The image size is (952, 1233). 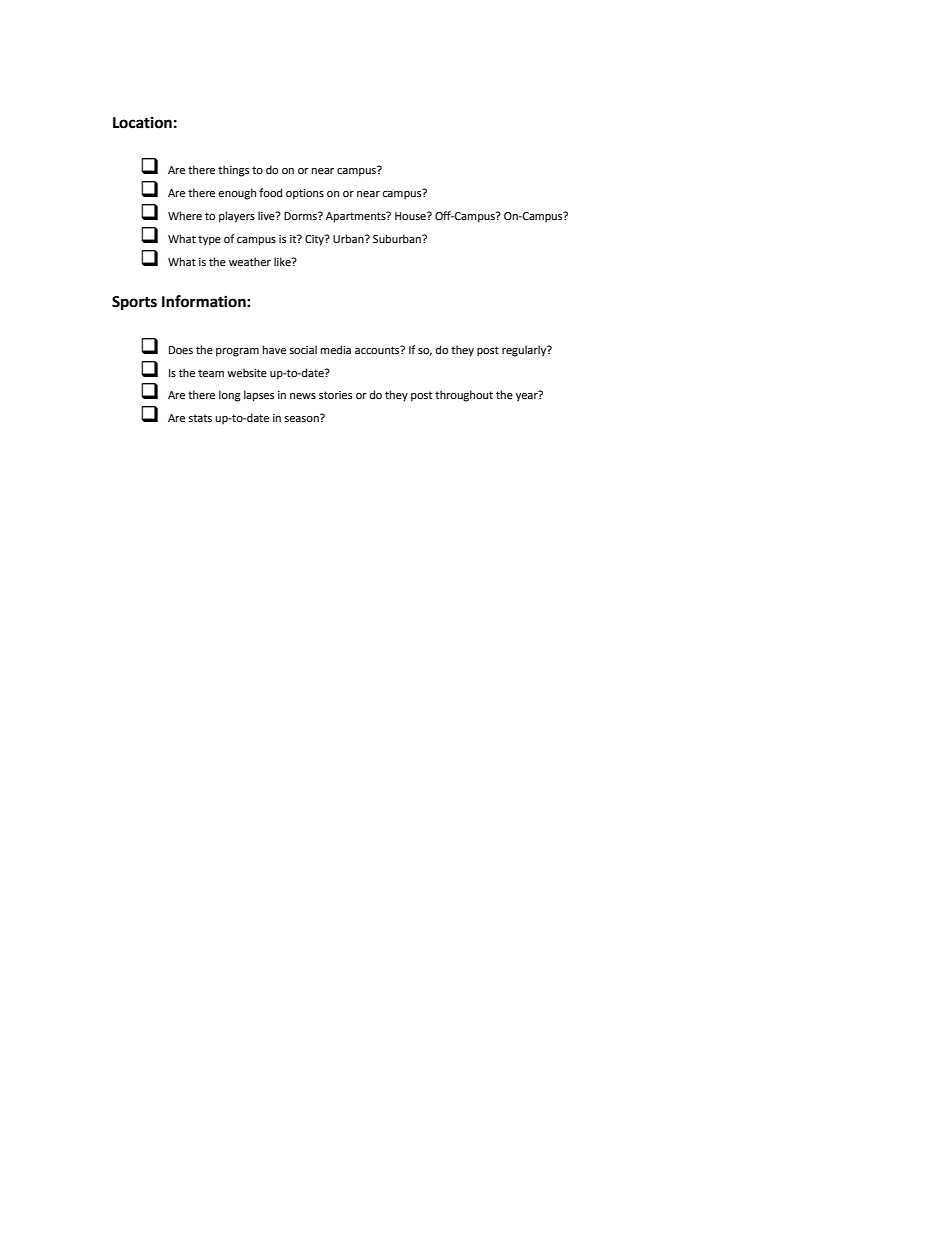 I want to click on stats, so click(x=200, y=418).
